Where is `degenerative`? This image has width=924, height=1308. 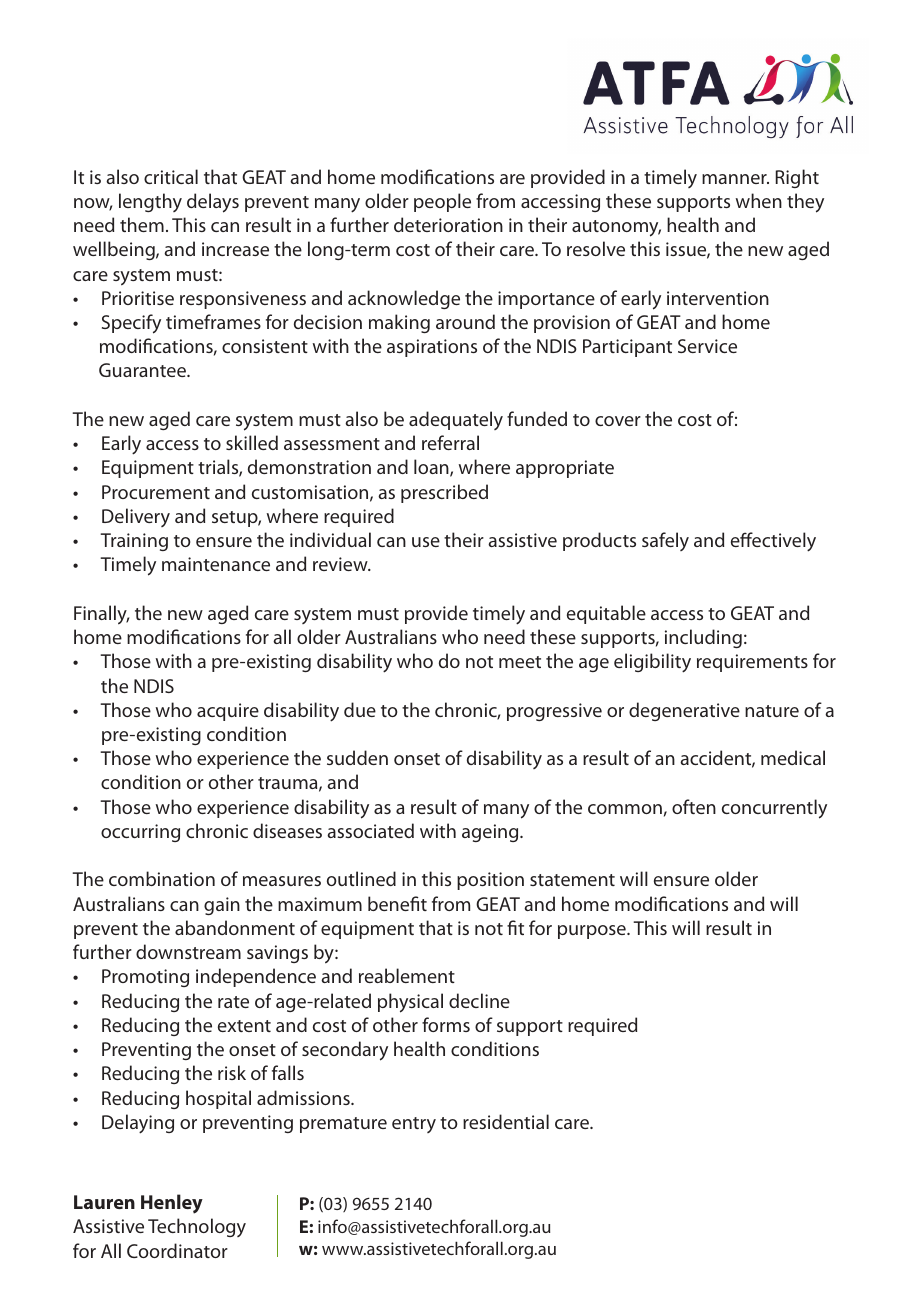 degenerative is located at coordinates (684, 711).
